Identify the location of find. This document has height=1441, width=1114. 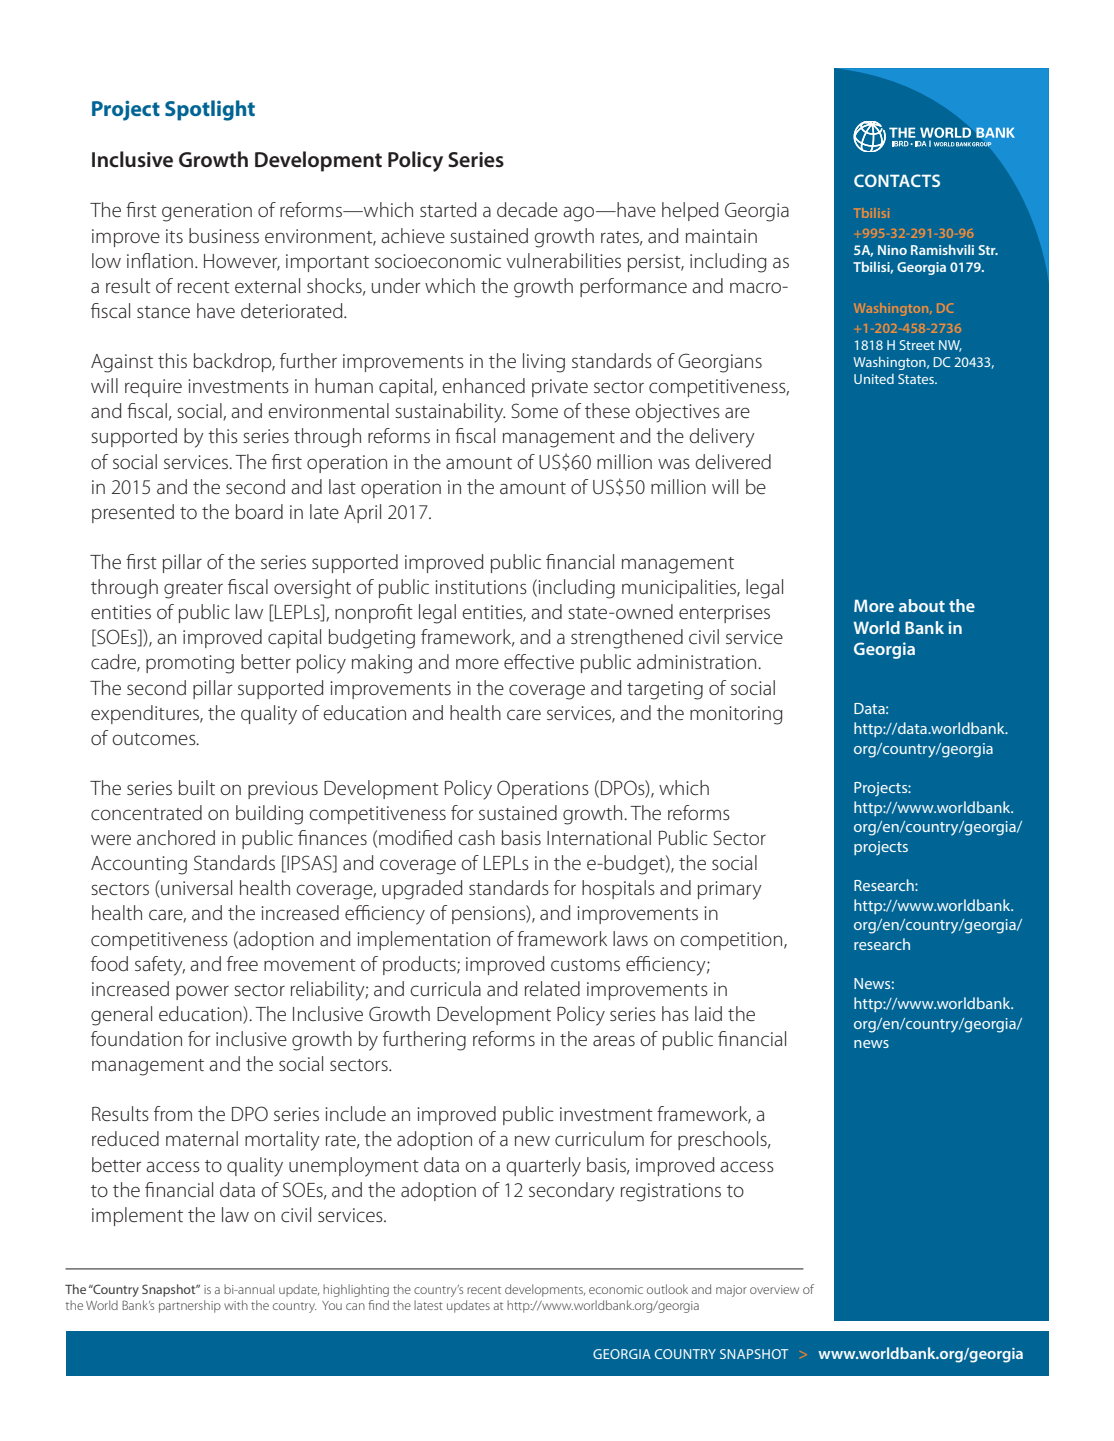
(378, 1305).
